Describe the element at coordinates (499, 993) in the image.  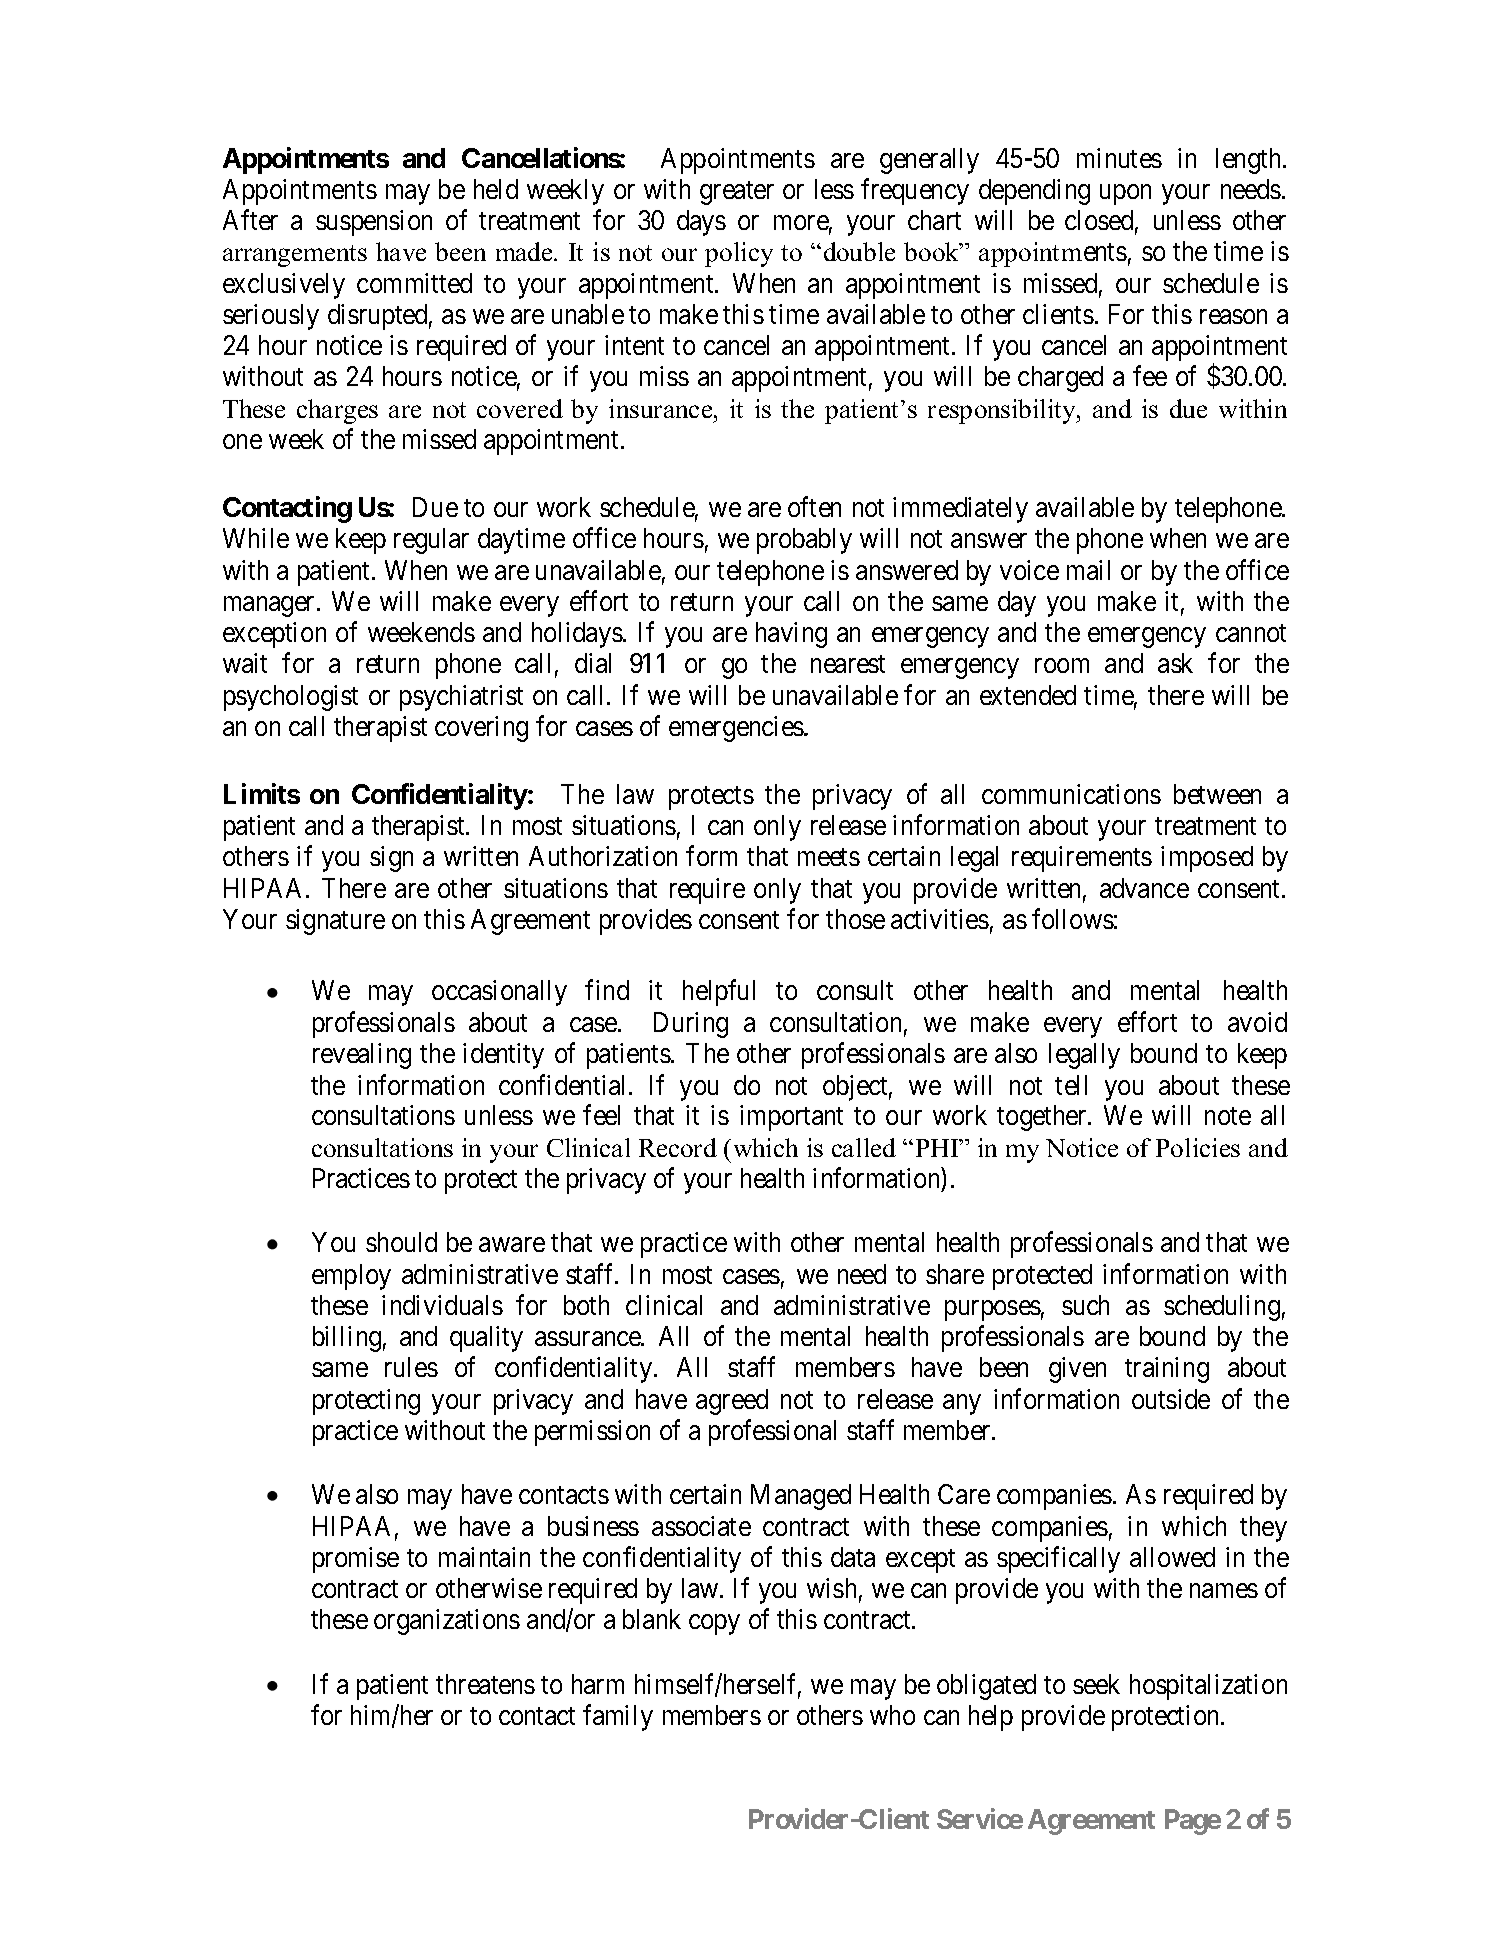
I see `occasionally` at that location.
